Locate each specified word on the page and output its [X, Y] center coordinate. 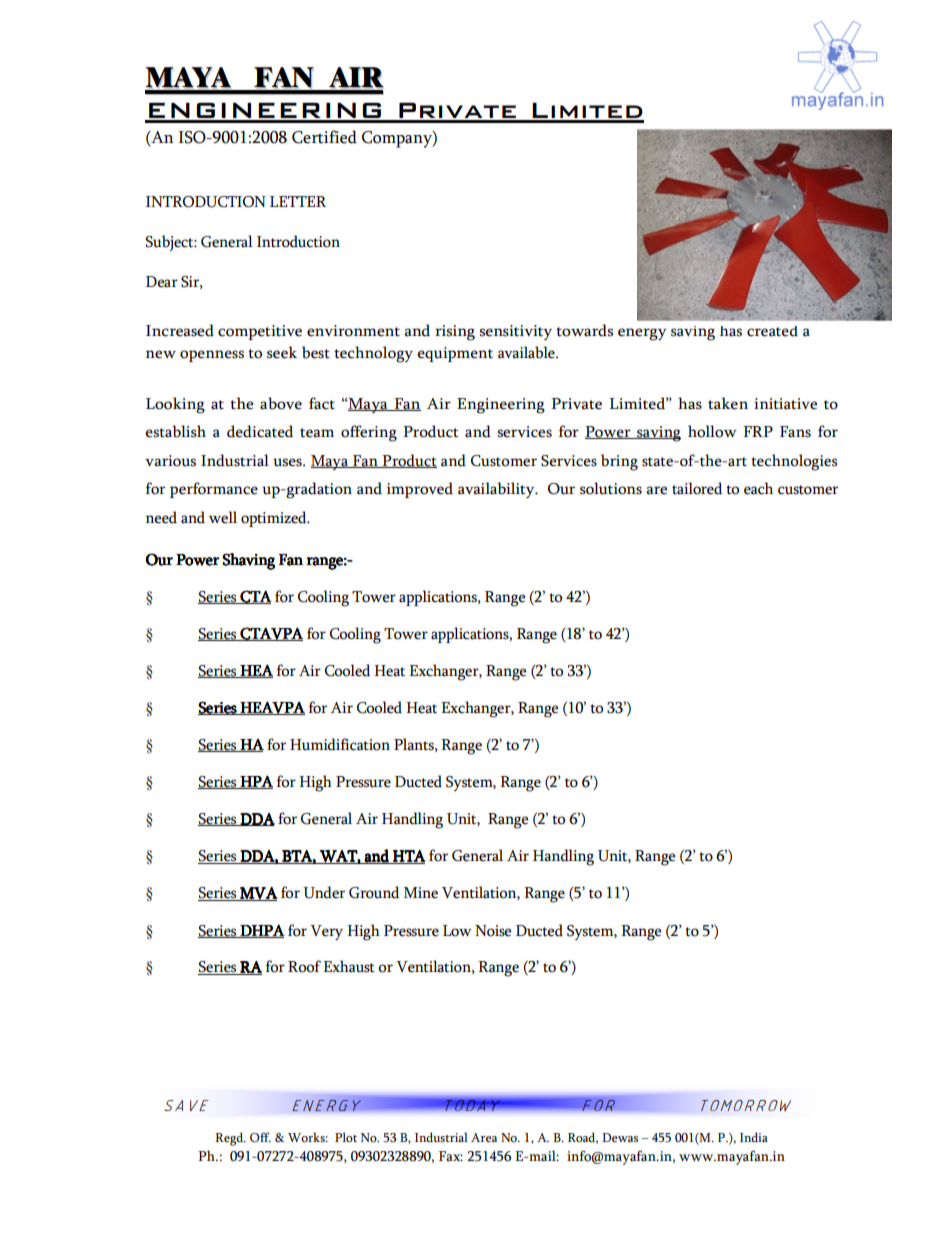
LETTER [298, 201]
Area [484, 1137]
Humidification [340, 744]
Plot [346, 1137]
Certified [324, 137]
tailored [697, 488]
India [754, 1137]
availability [497, 490]
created [772, 331]
